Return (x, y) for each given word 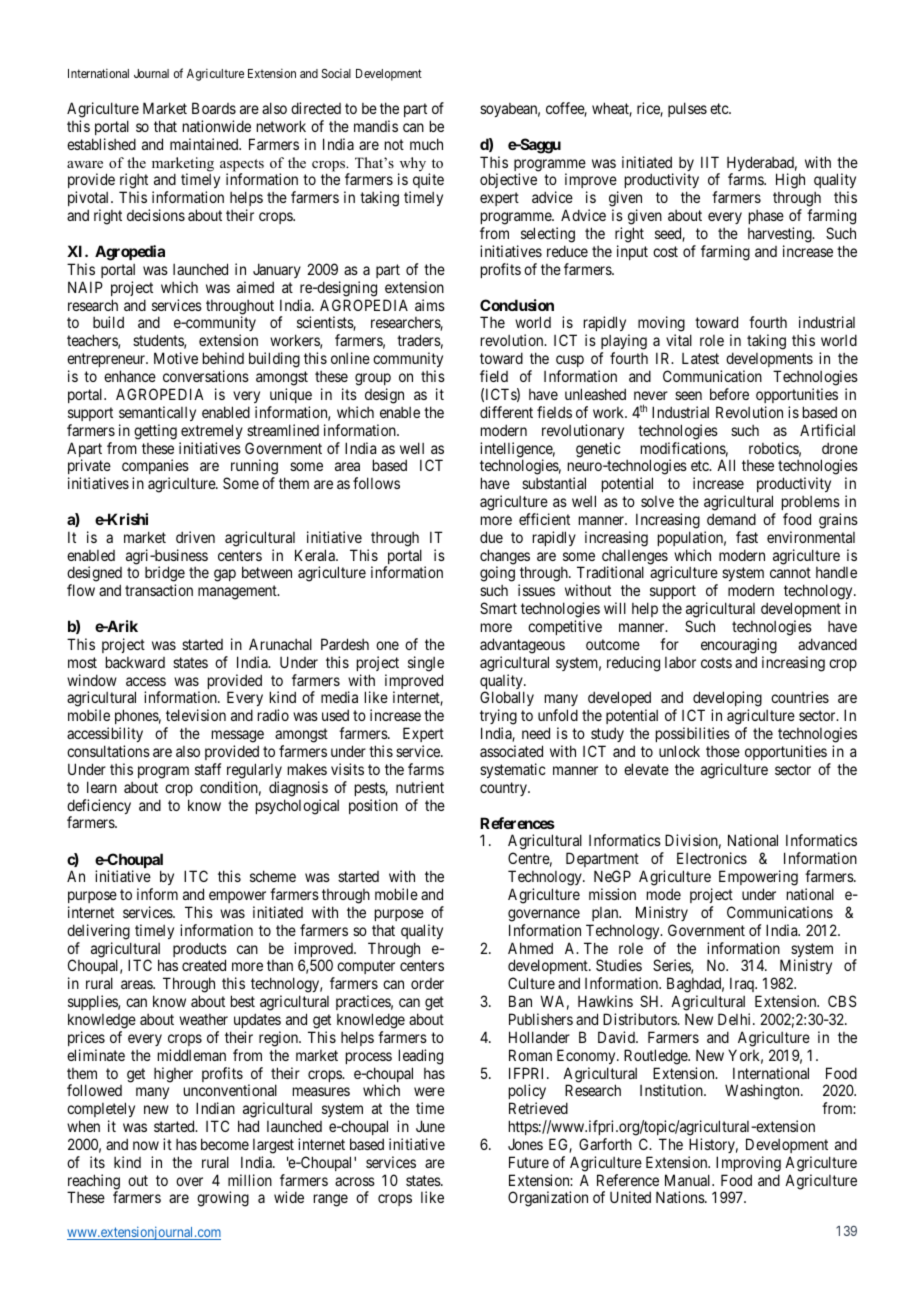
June (430, 1126)
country (504, 789)
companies (155, 468)
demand (731, 519)
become (225, 1144)
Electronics (712, 858)
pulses (687, 109)
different (506, 412)
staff (208, 769)
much (426, 144)
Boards (214, 108)
